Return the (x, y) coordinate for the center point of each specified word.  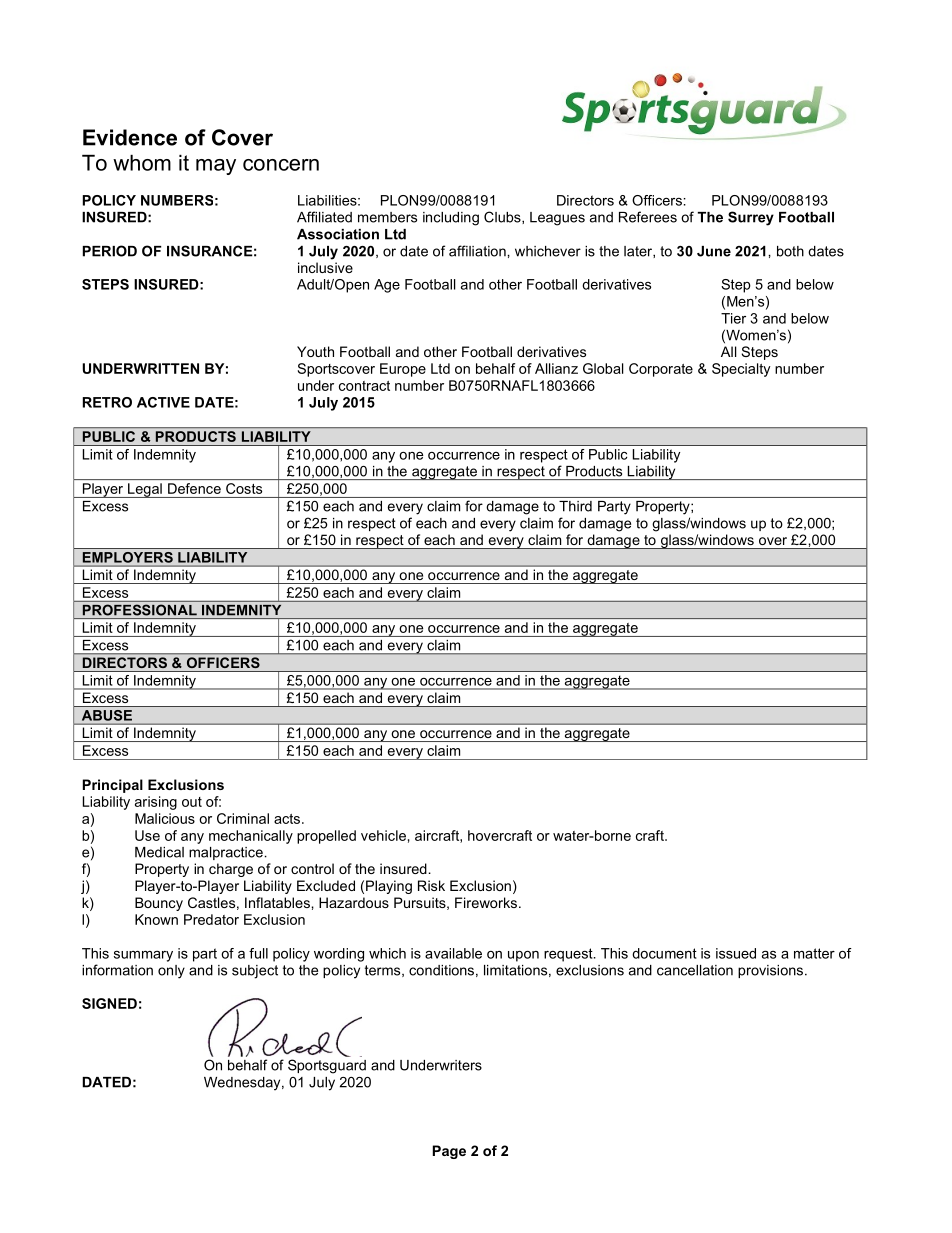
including (451, 219)
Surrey (751, 218)
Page (449, 1152)
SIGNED (109, 1003)
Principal (113, 786)
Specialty (741, 370)
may (216, 167)
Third (575, 506)
